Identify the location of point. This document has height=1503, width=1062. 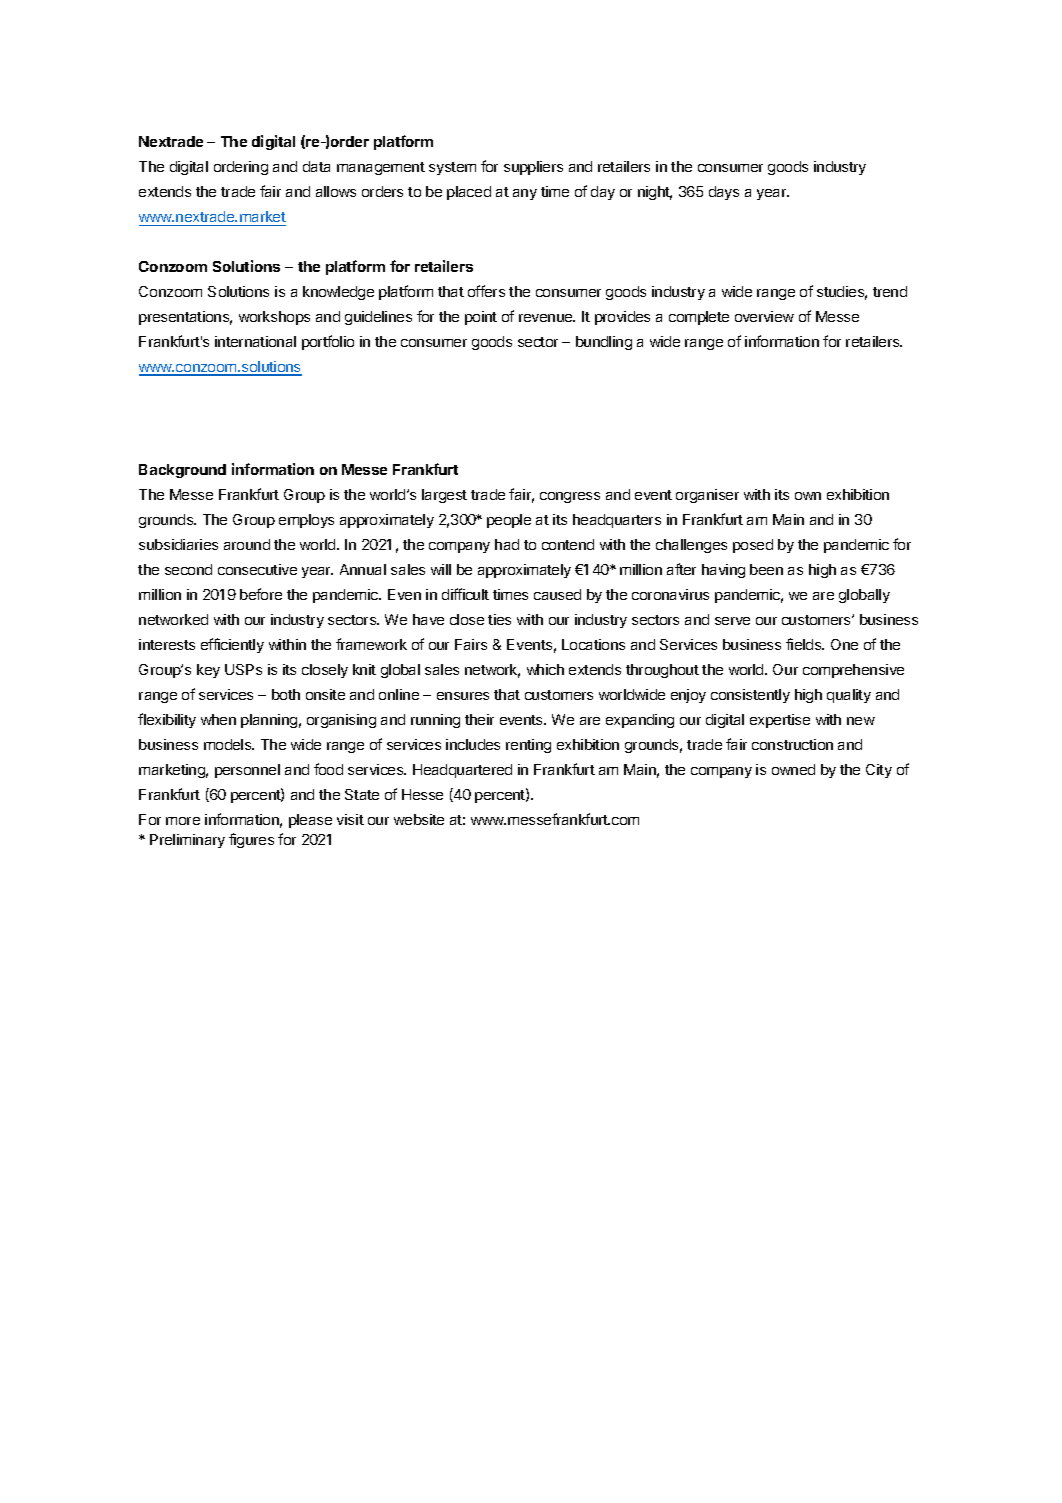
(481, 318).
